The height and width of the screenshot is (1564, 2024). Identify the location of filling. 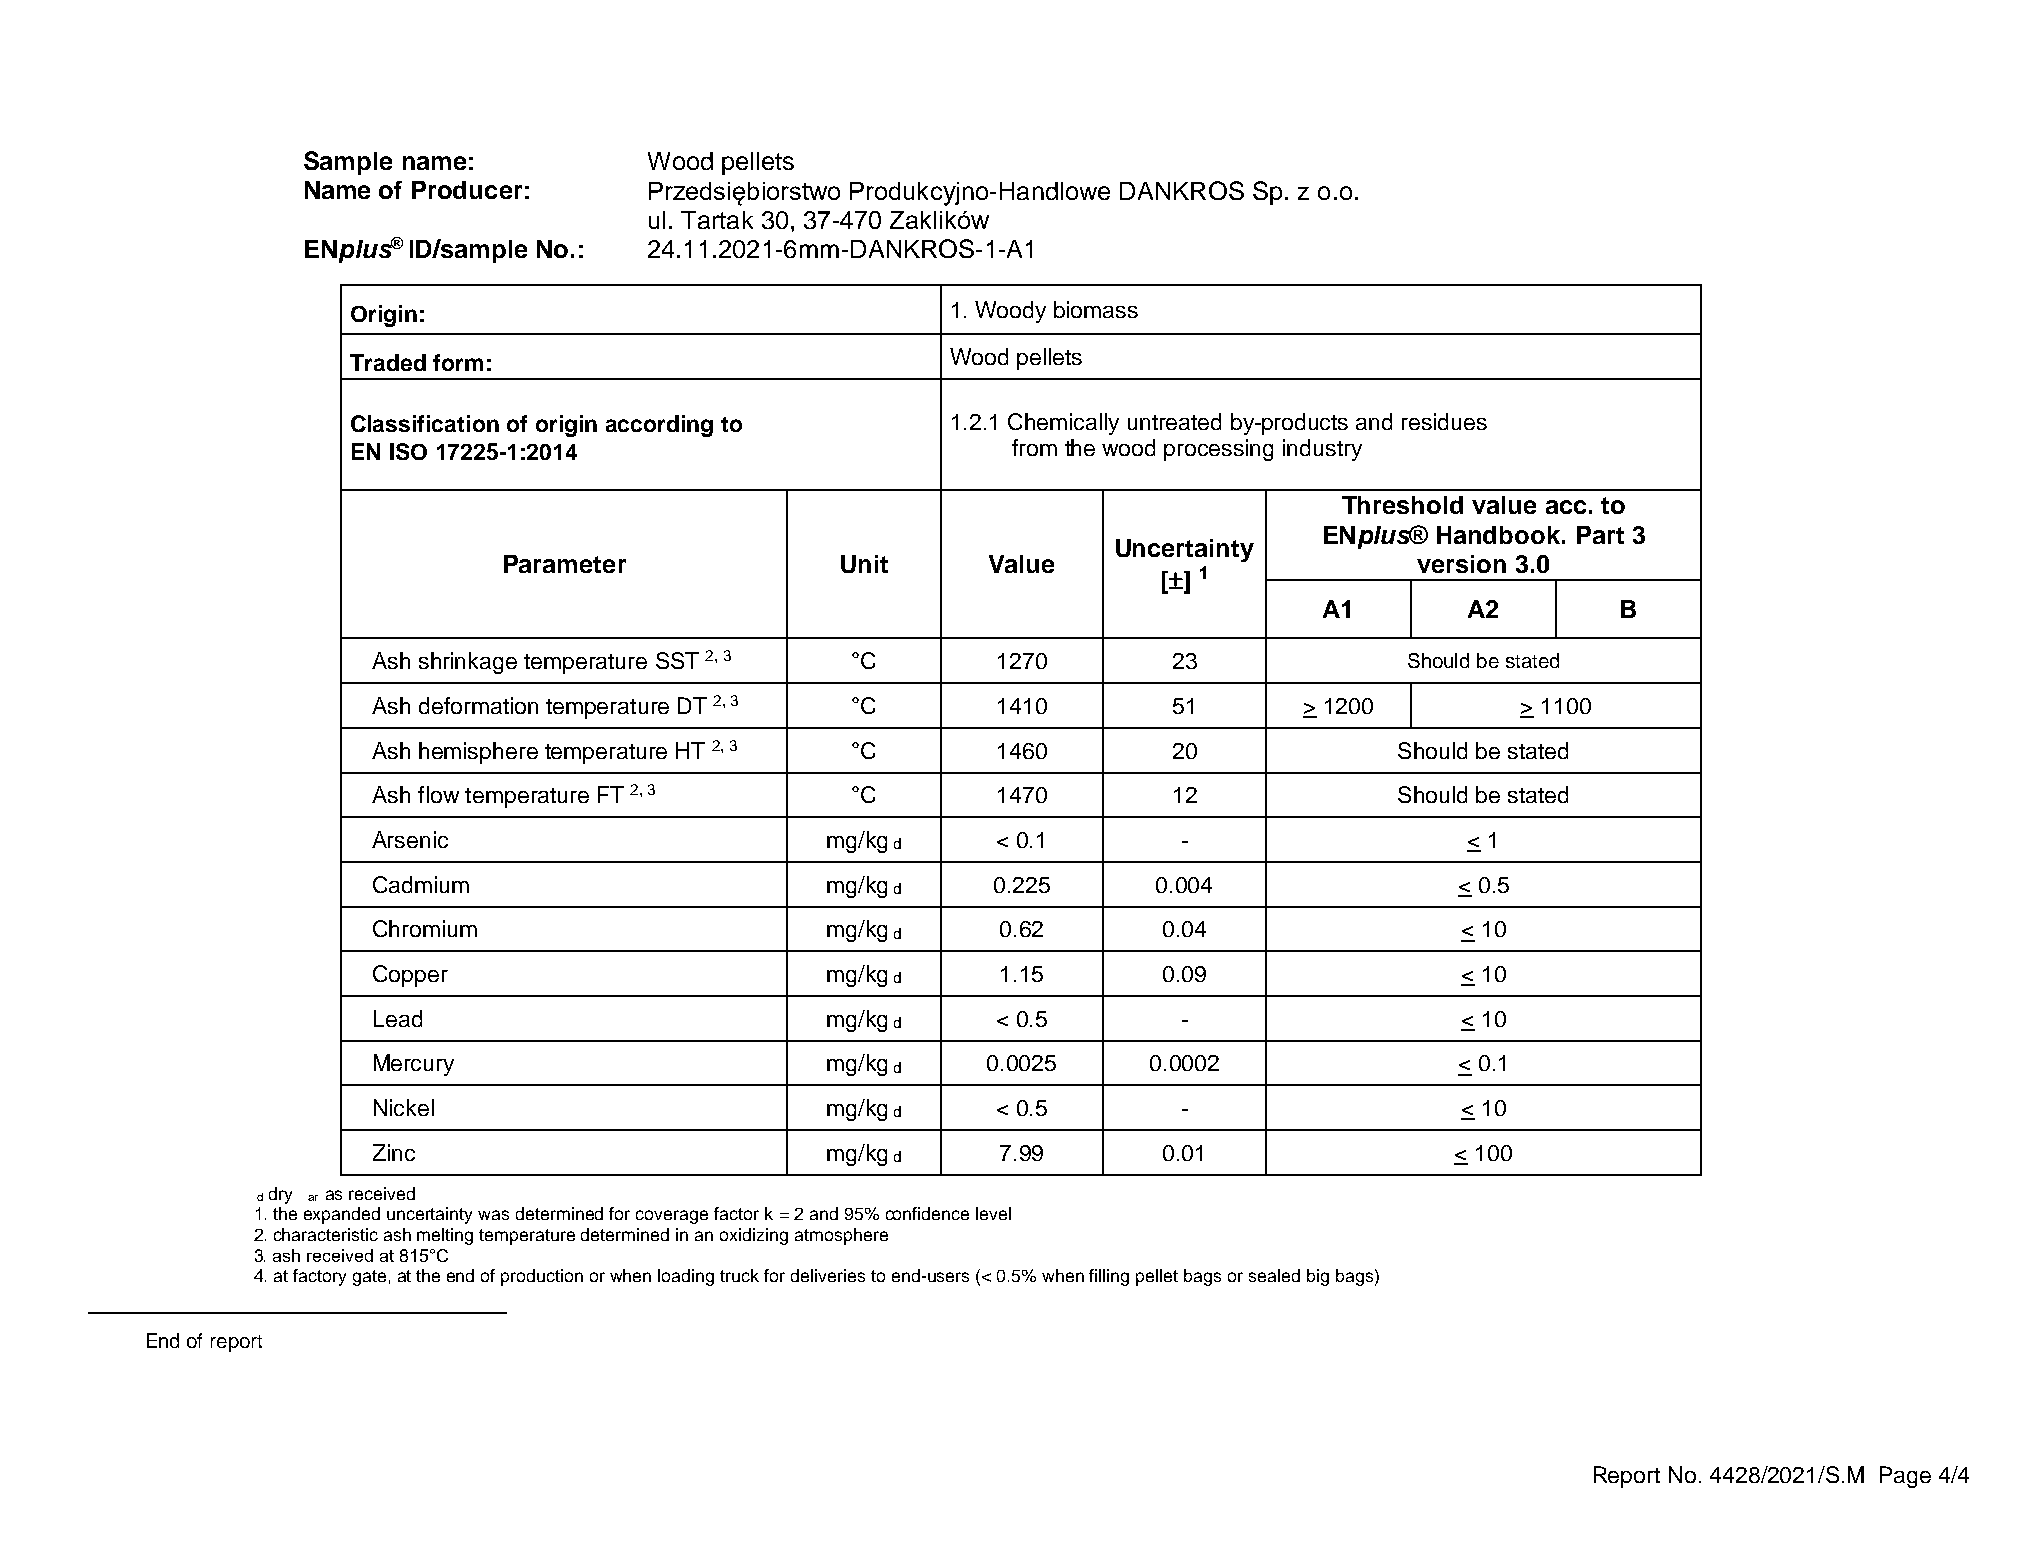
(1109, 1277).
